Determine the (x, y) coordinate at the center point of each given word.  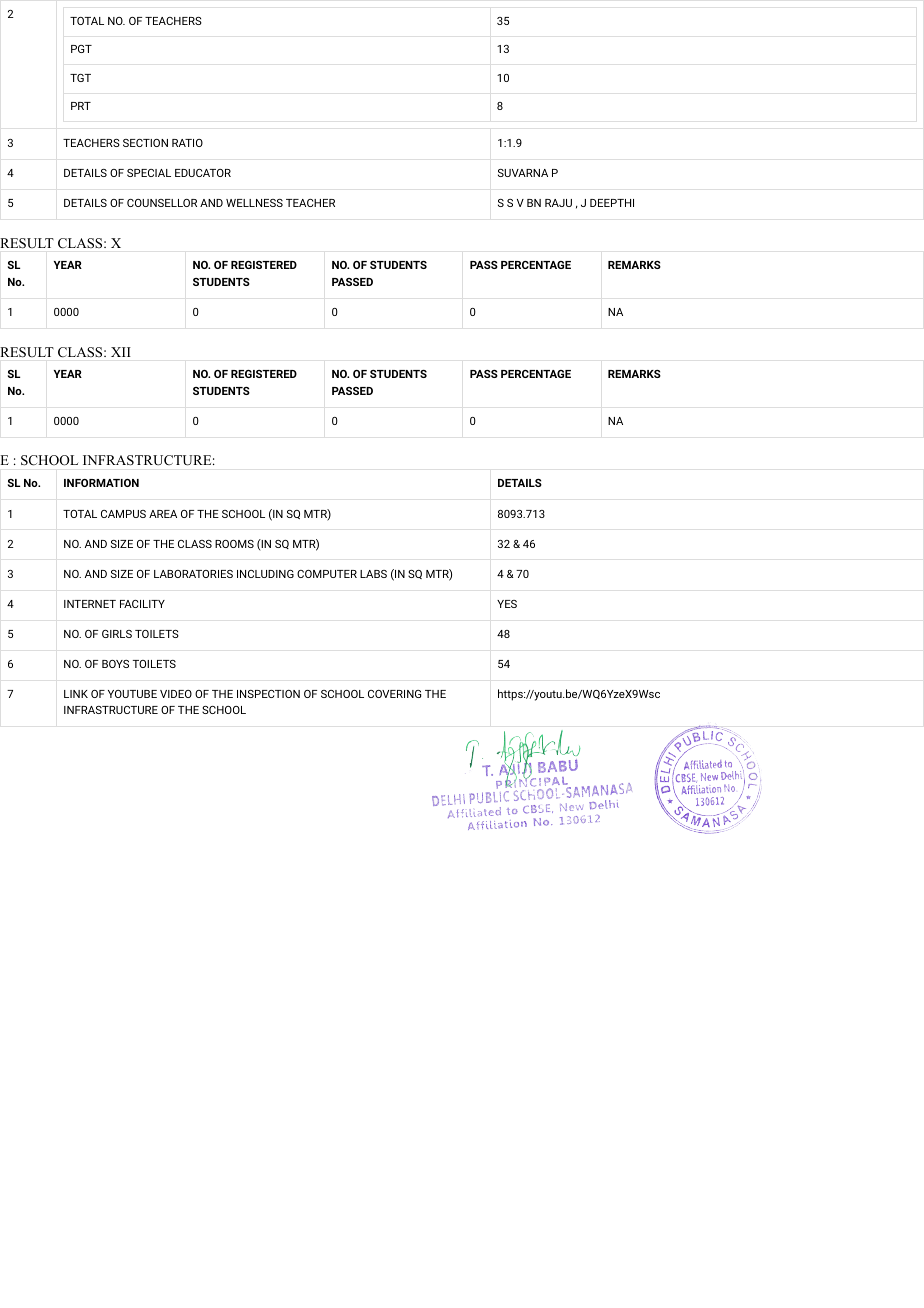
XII (121, 352)
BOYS (115, 664)
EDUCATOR (203, 173)
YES (507, 604)
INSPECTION (268, 694)
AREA (163, 514)
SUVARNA (523, 173)
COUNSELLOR (162, 203)
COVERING (394, 694)
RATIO (187, 143)
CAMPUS (123, 514)
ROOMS (234, 544)
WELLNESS (254, 203)
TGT (80, 78)
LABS (373, 574)
